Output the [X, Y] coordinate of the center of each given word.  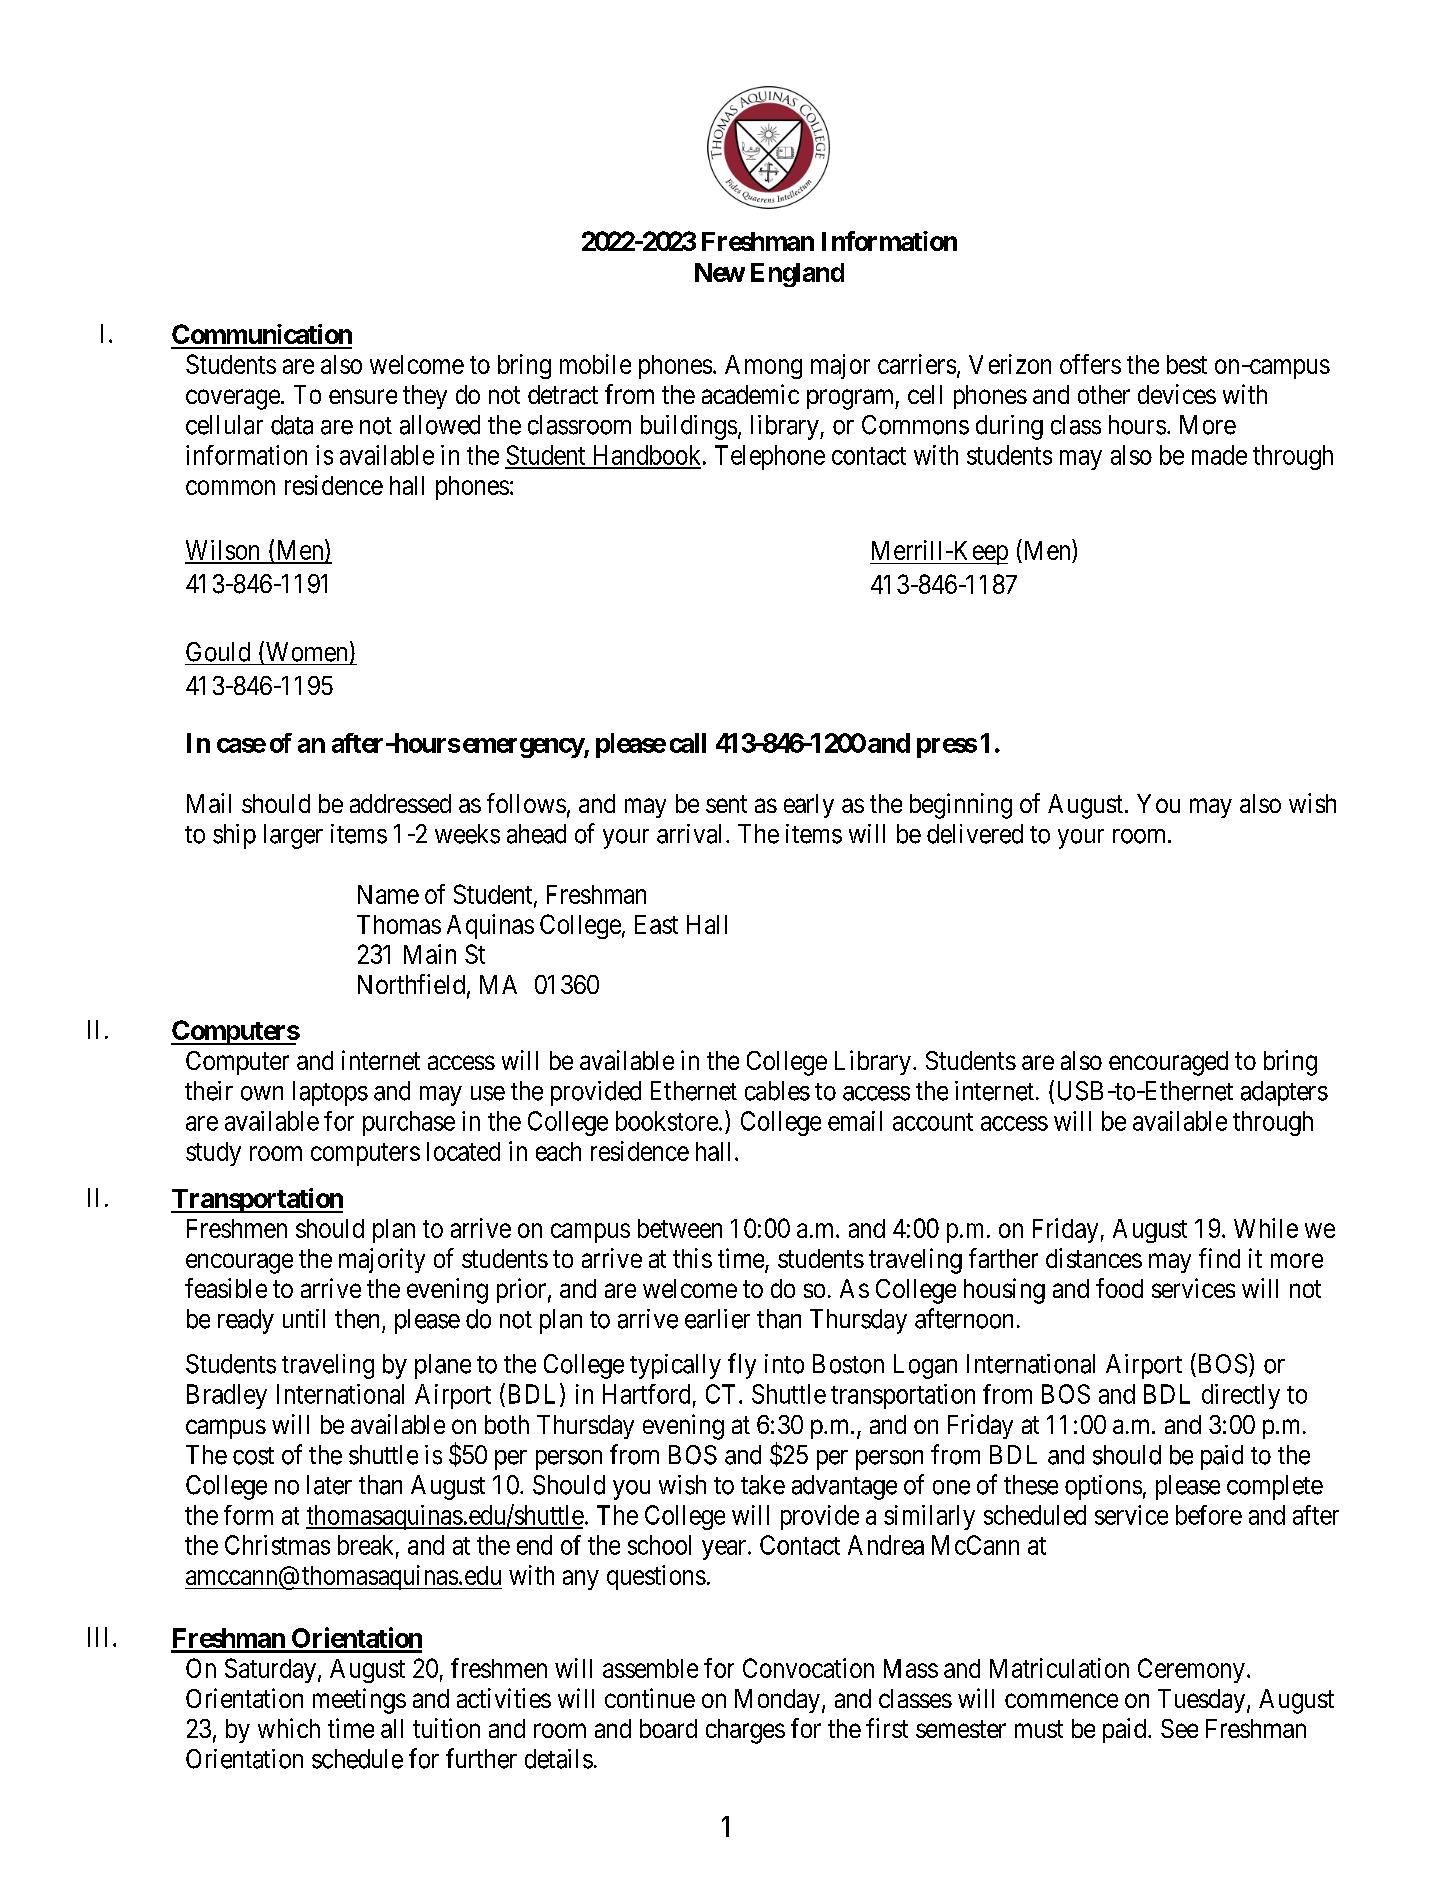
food [1119, 1288]
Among [763, 367]
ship [234, 836]
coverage [233, 399]
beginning [961, 806]
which [289, 1728]
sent [726, 804]
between [680, 1228]
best [1187, 364]
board [668, 1728]
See [1179, 1728]
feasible [226, 1288]
